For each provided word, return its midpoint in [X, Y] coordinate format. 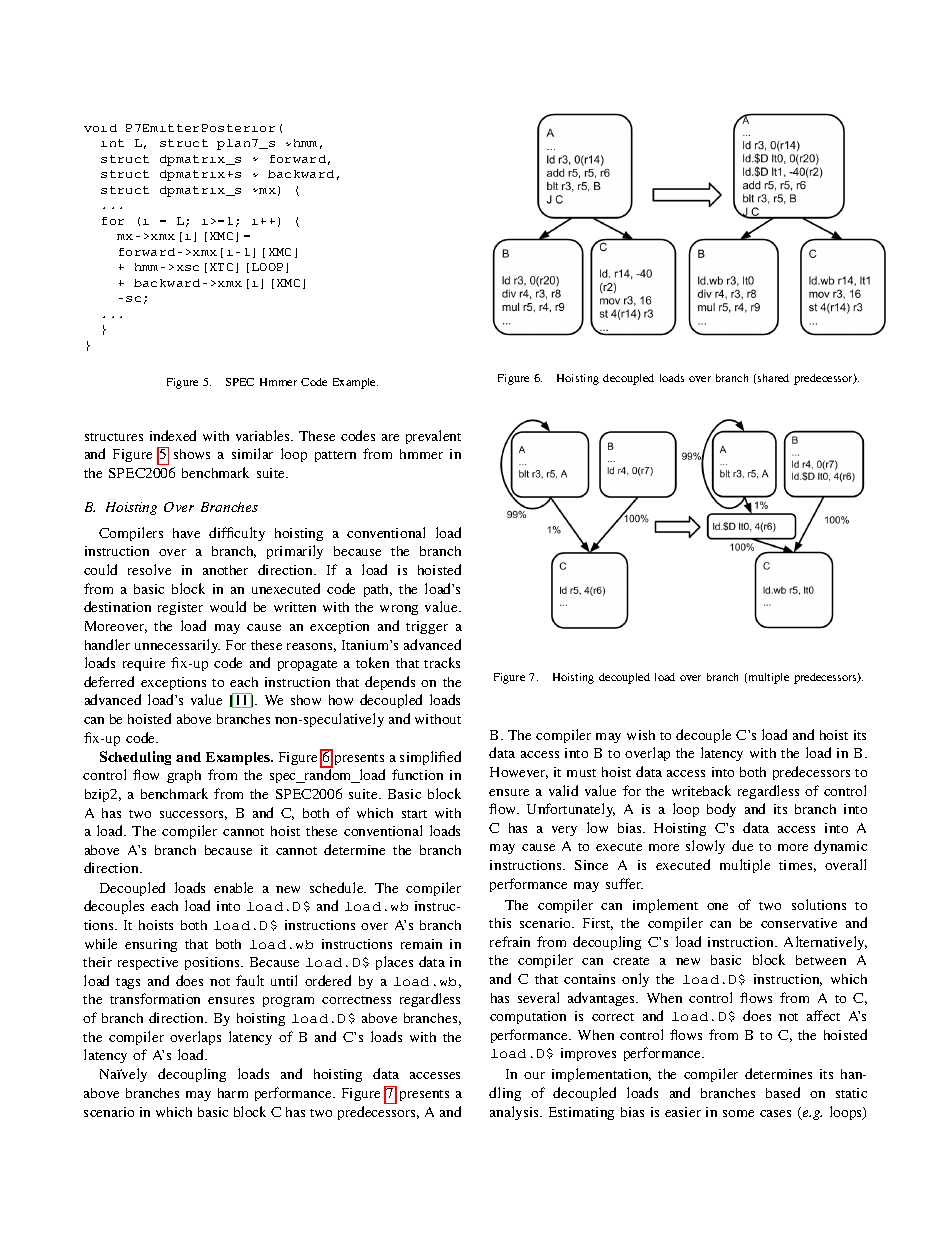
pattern [335, 456]
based [783, 1092]
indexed [173, 435]
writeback [701, 790]
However [519, 773]
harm [233, 1093]
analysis [516, 1113]
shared [773, 378]
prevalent [433, 437]
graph [184, 776]
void [100, 128]
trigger [427, 627]
